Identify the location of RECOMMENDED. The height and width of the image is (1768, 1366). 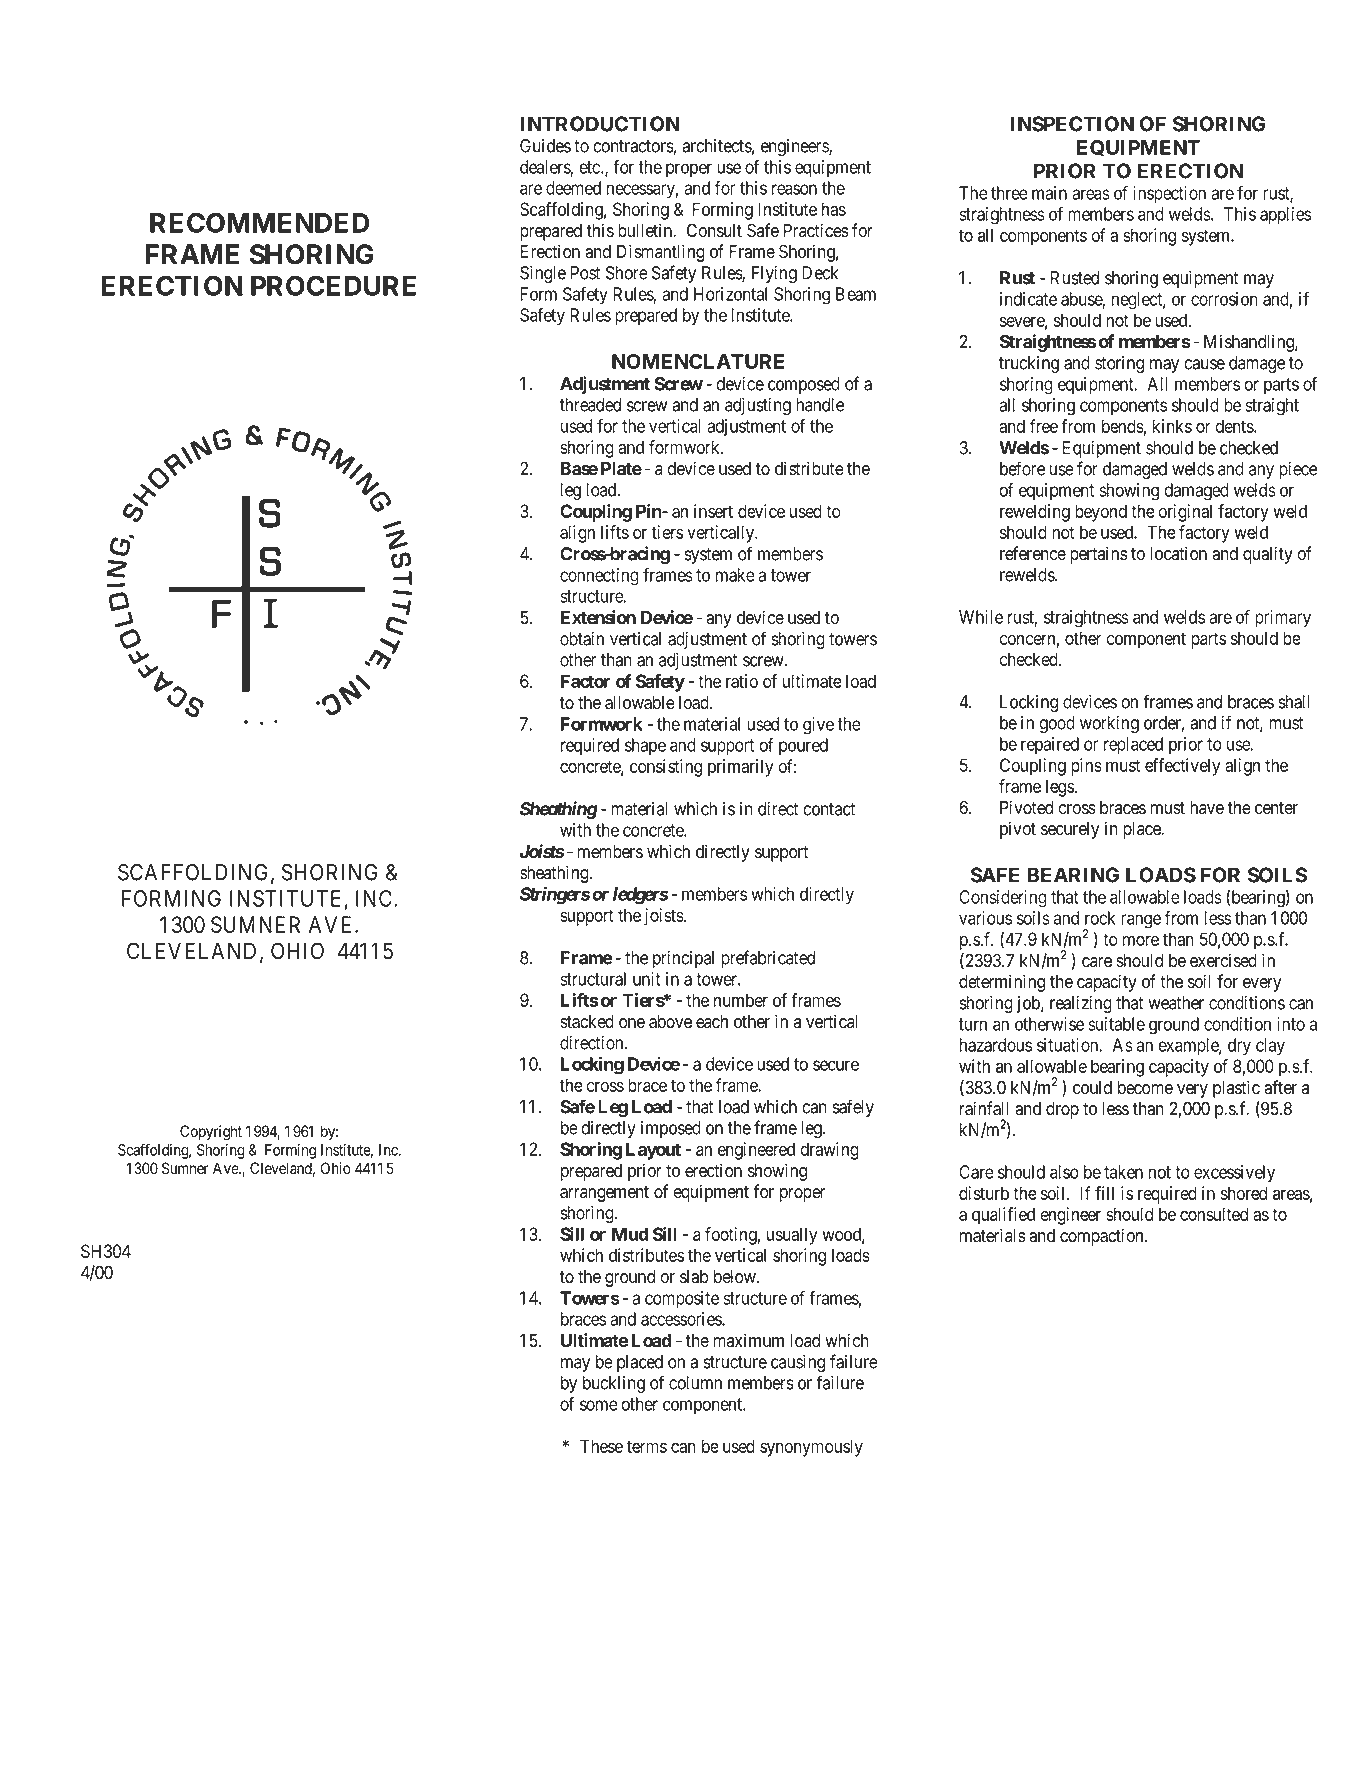
(259, 222).
